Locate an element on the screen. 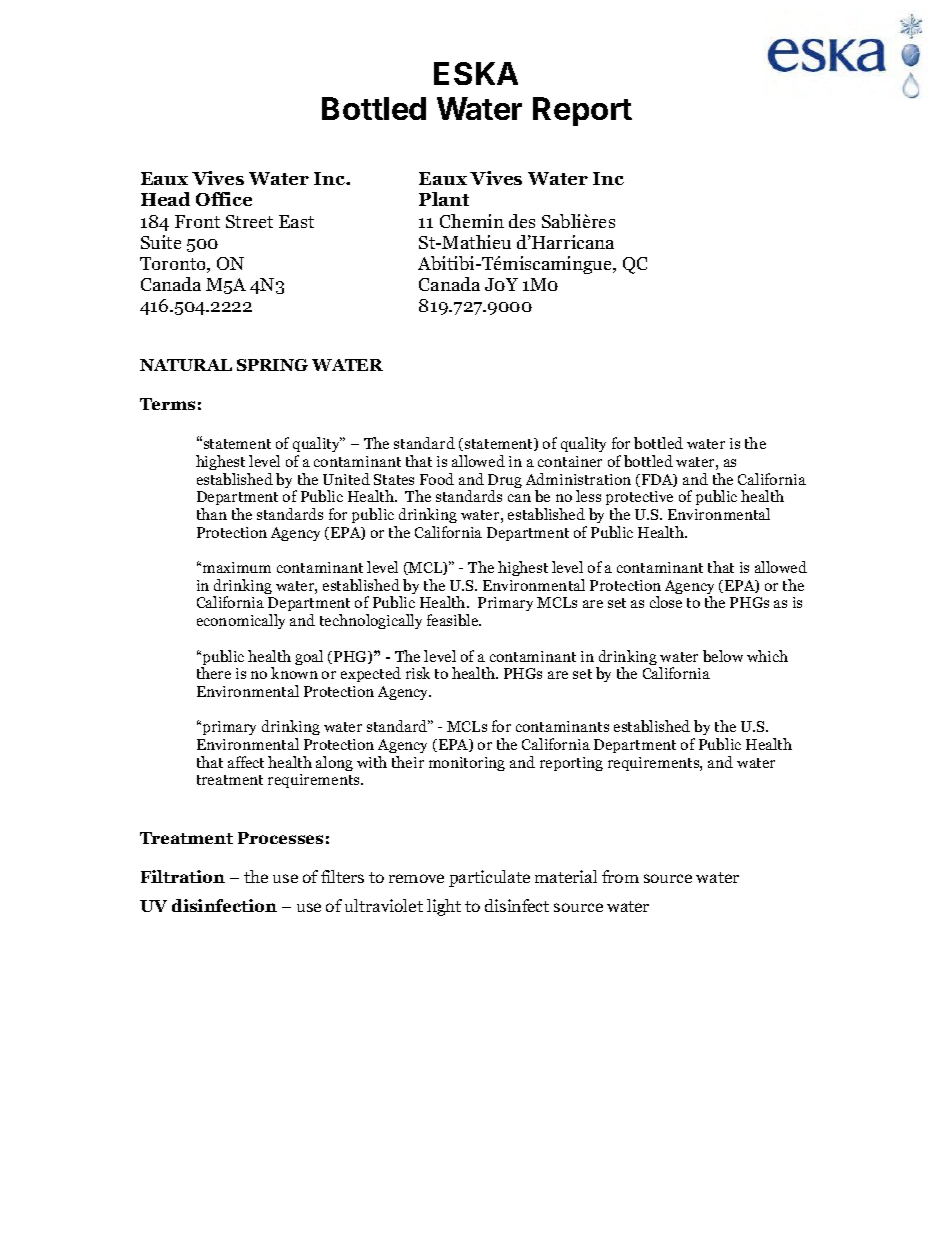  Food is located at coordinates (437, 479).
